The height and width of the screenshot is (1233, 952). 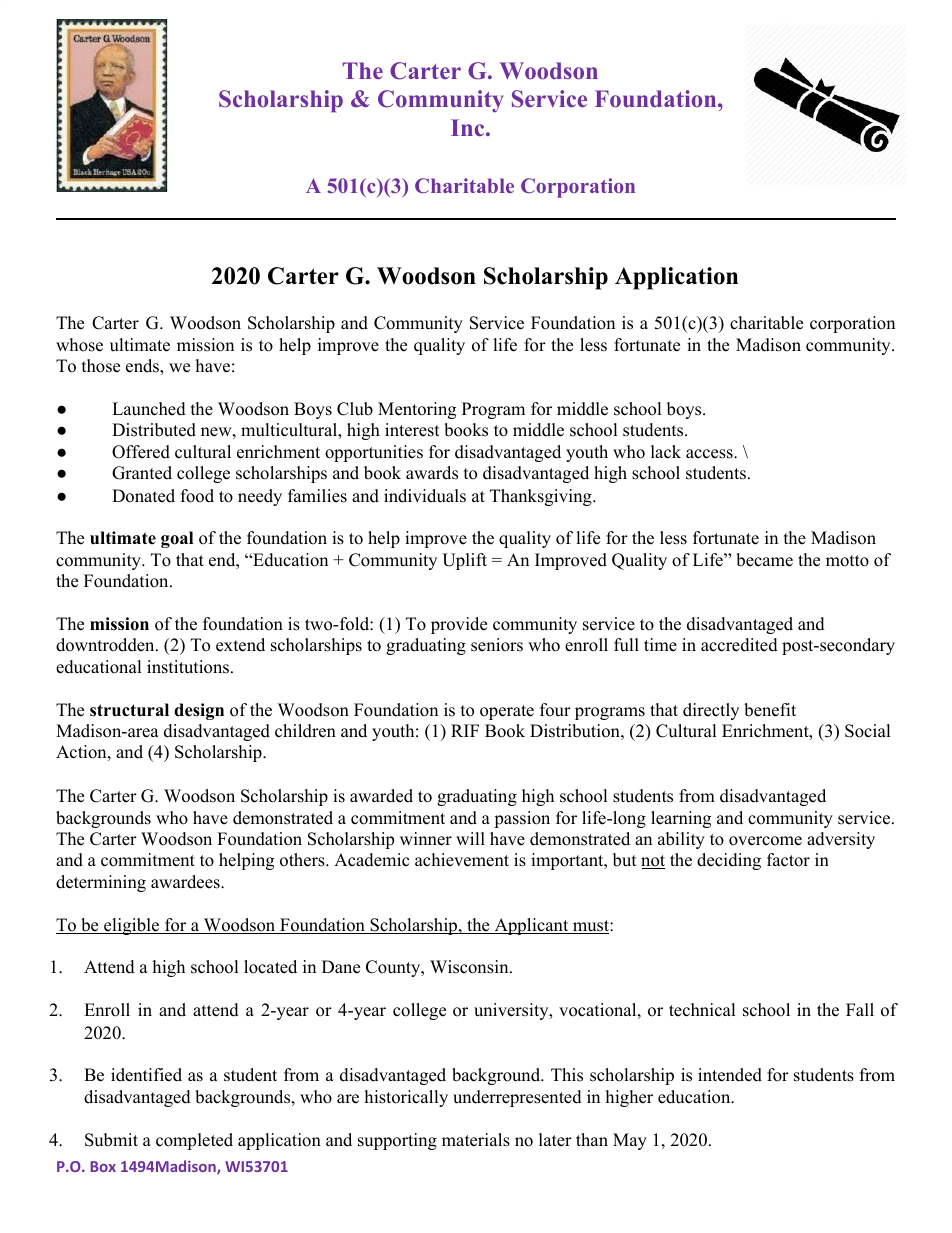 What do you see at coordinates (194, 1141) in the screenshot?
I see `completed` at bounding box center [194, 1141].
